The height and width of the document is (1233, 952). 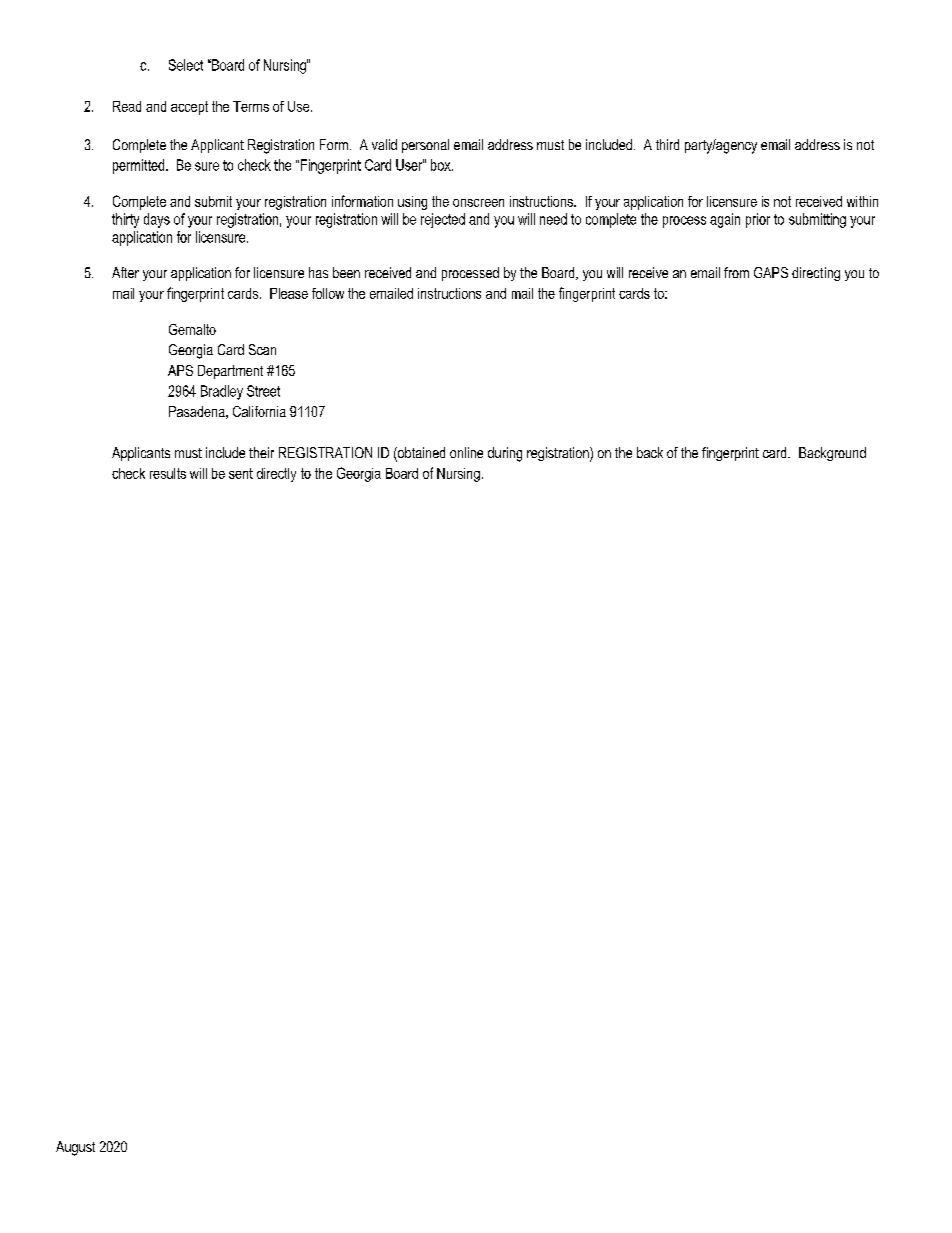 I want to click on personal, so click(x=425, y=146).
